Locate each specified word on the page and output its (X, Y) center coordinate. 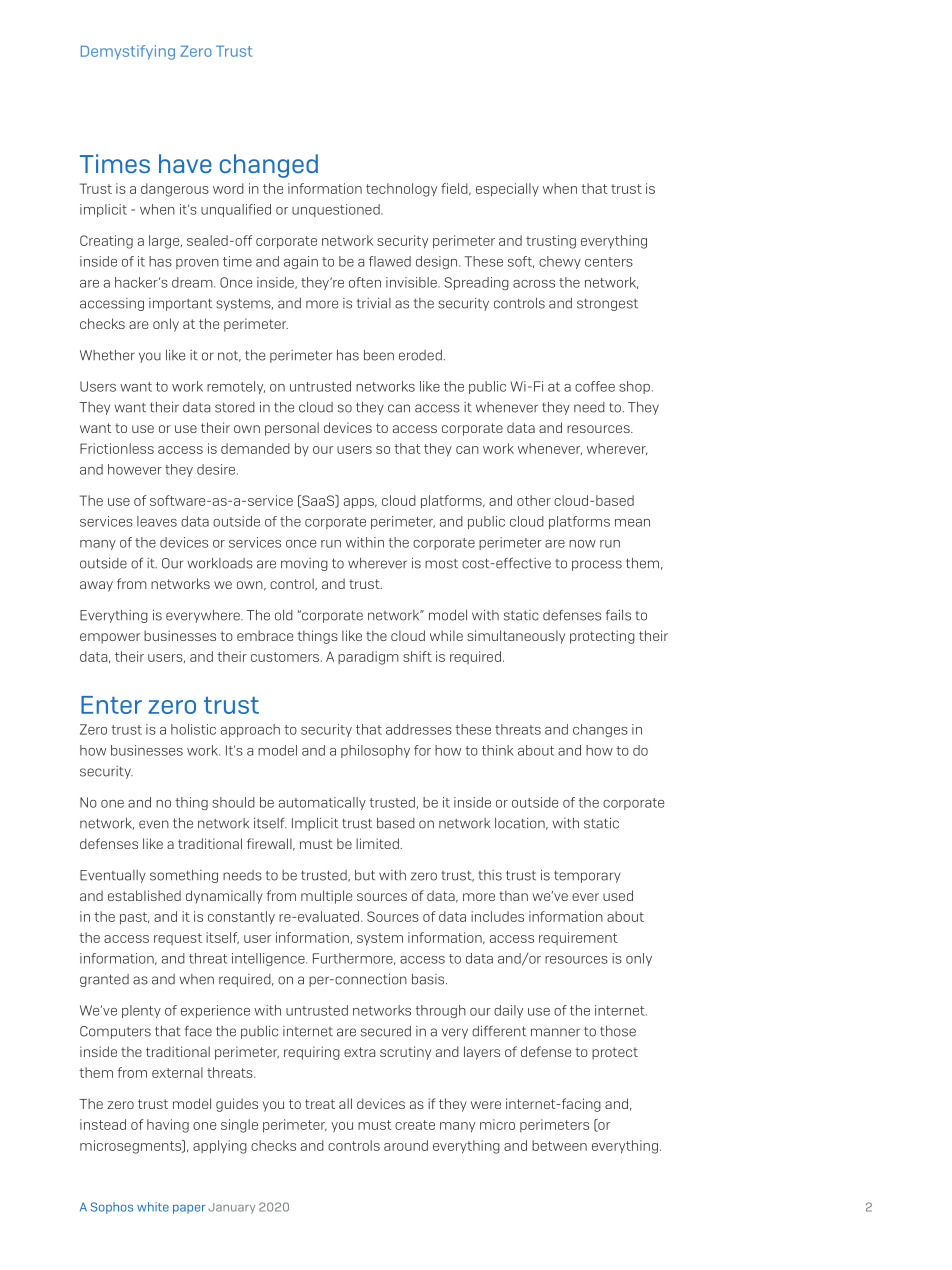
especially (507, 190)
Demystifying (128, 52)
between (559, 1145)
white (153, 1207)
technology (401, 190)
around (406, 1145)
